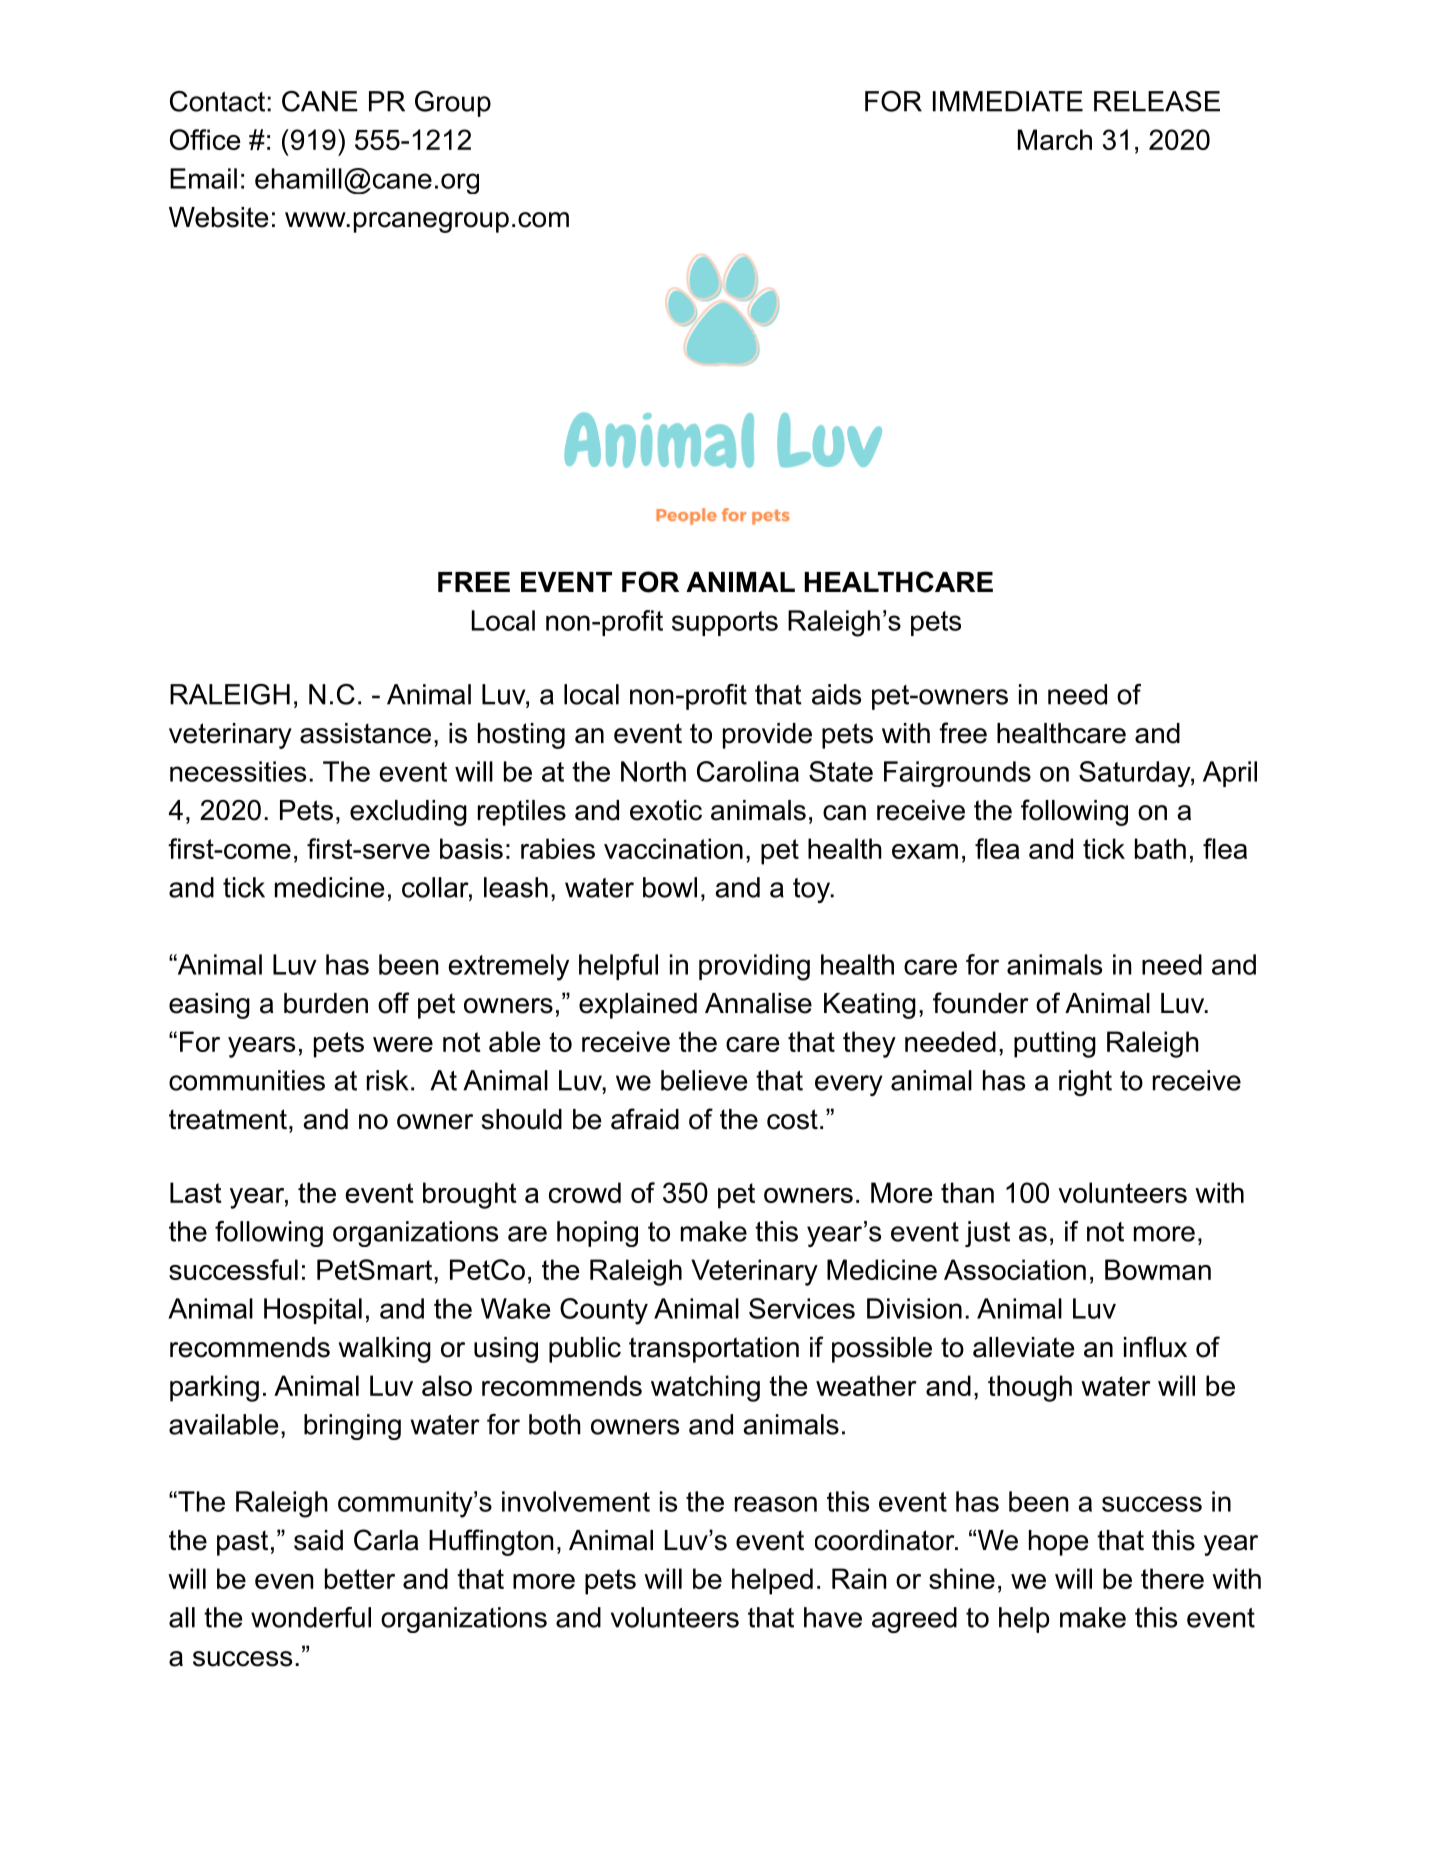 The image size is (1432, 1853). I want to click on believe, so click(704, 1080).
